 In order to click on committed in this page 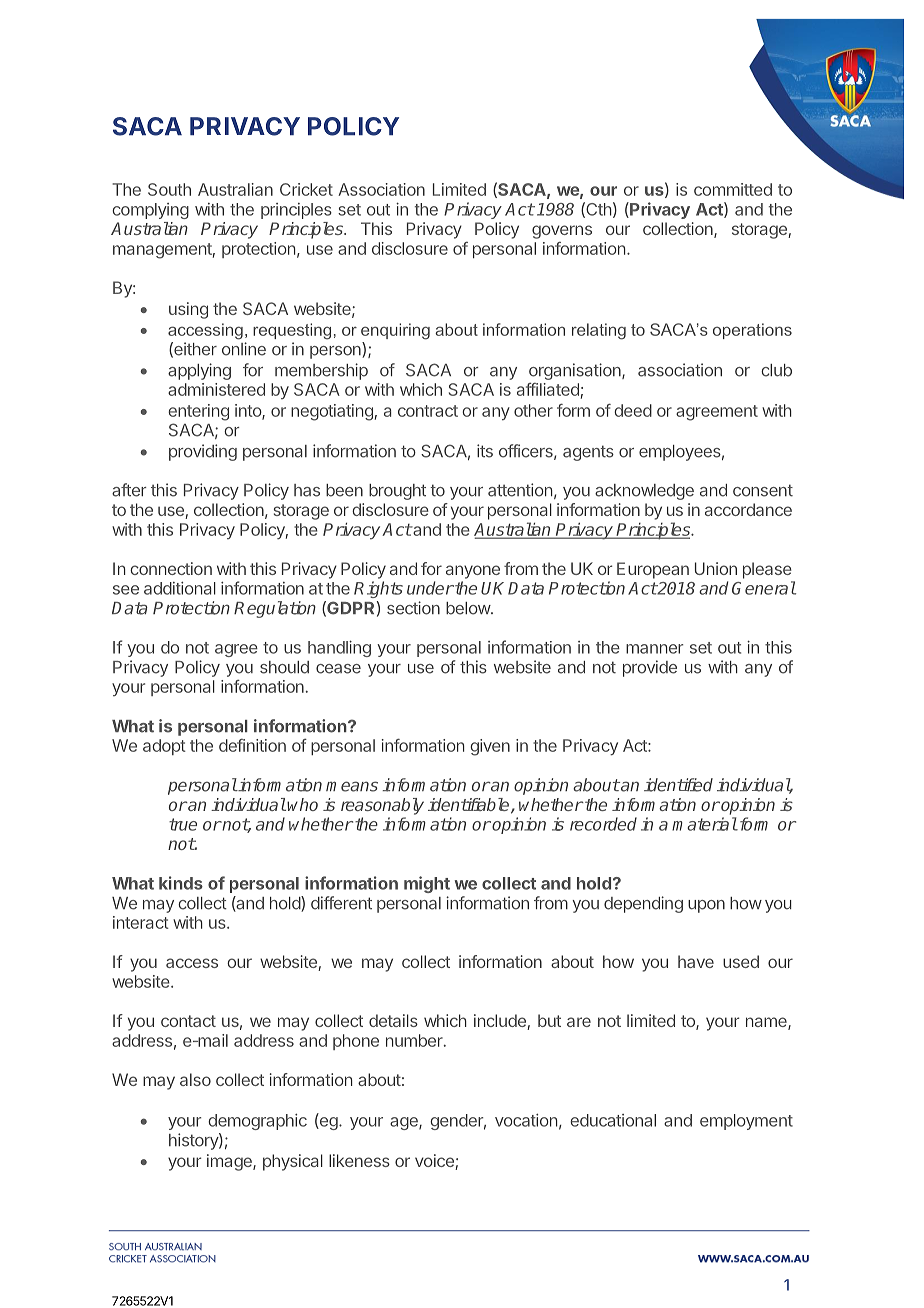, I will do `click(733, 189)`.
